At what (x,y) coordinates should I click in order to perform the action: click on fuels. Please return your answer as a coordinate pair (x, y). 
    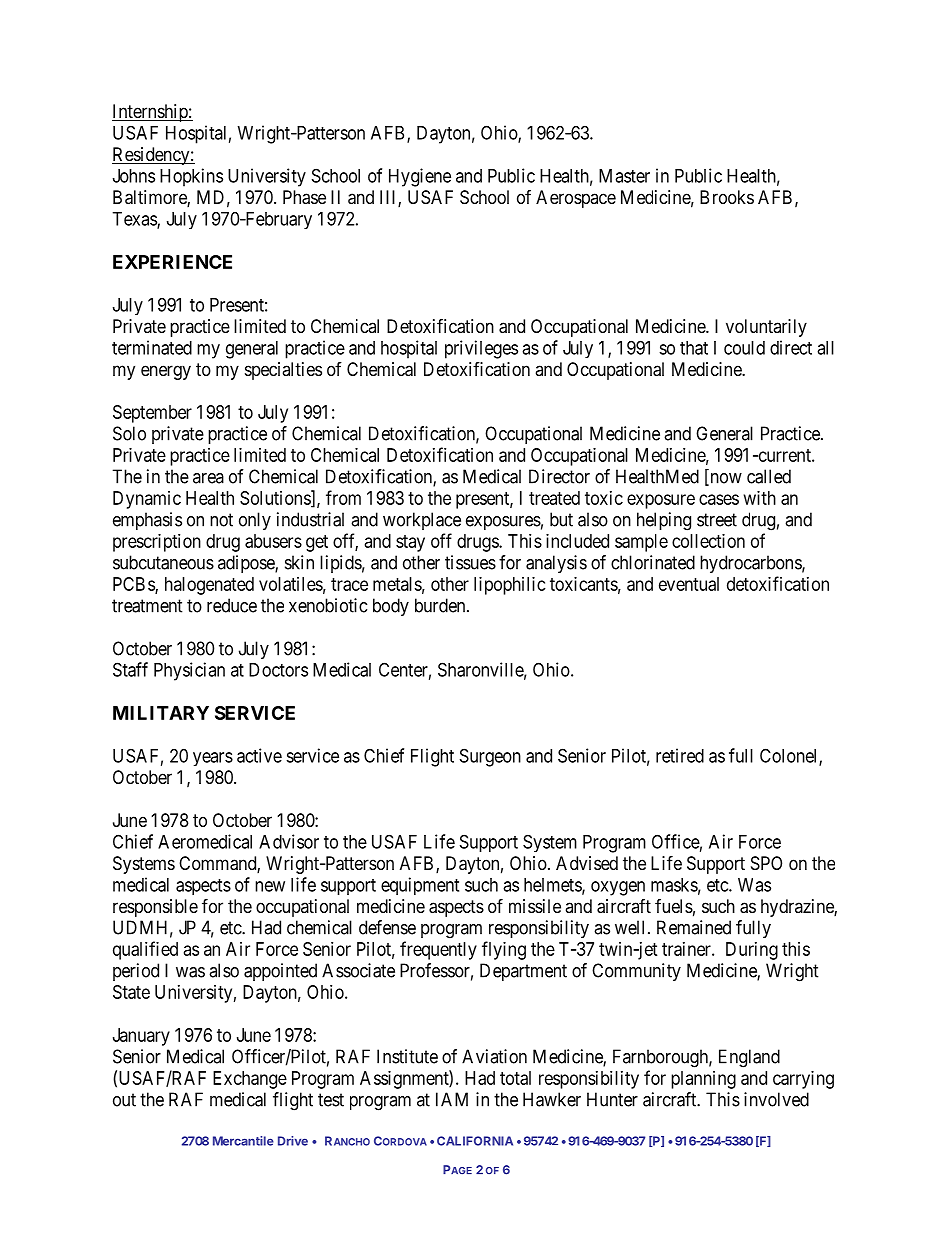
    Looking at the image, I should click on (674, 906).
